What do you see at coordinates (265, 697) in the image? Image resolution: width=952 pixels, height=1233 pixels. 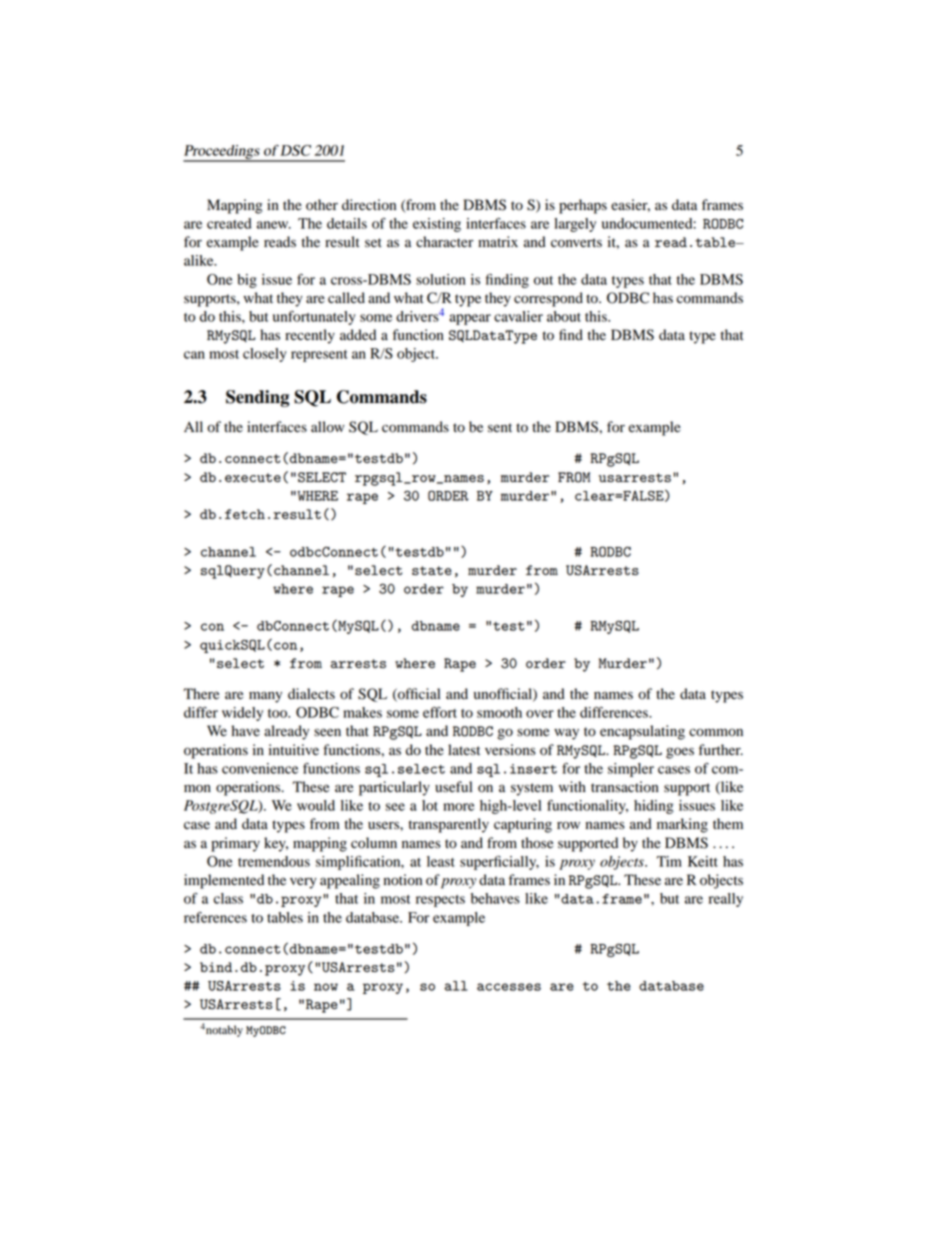 I see `many` at bounding box center [265, 697].
